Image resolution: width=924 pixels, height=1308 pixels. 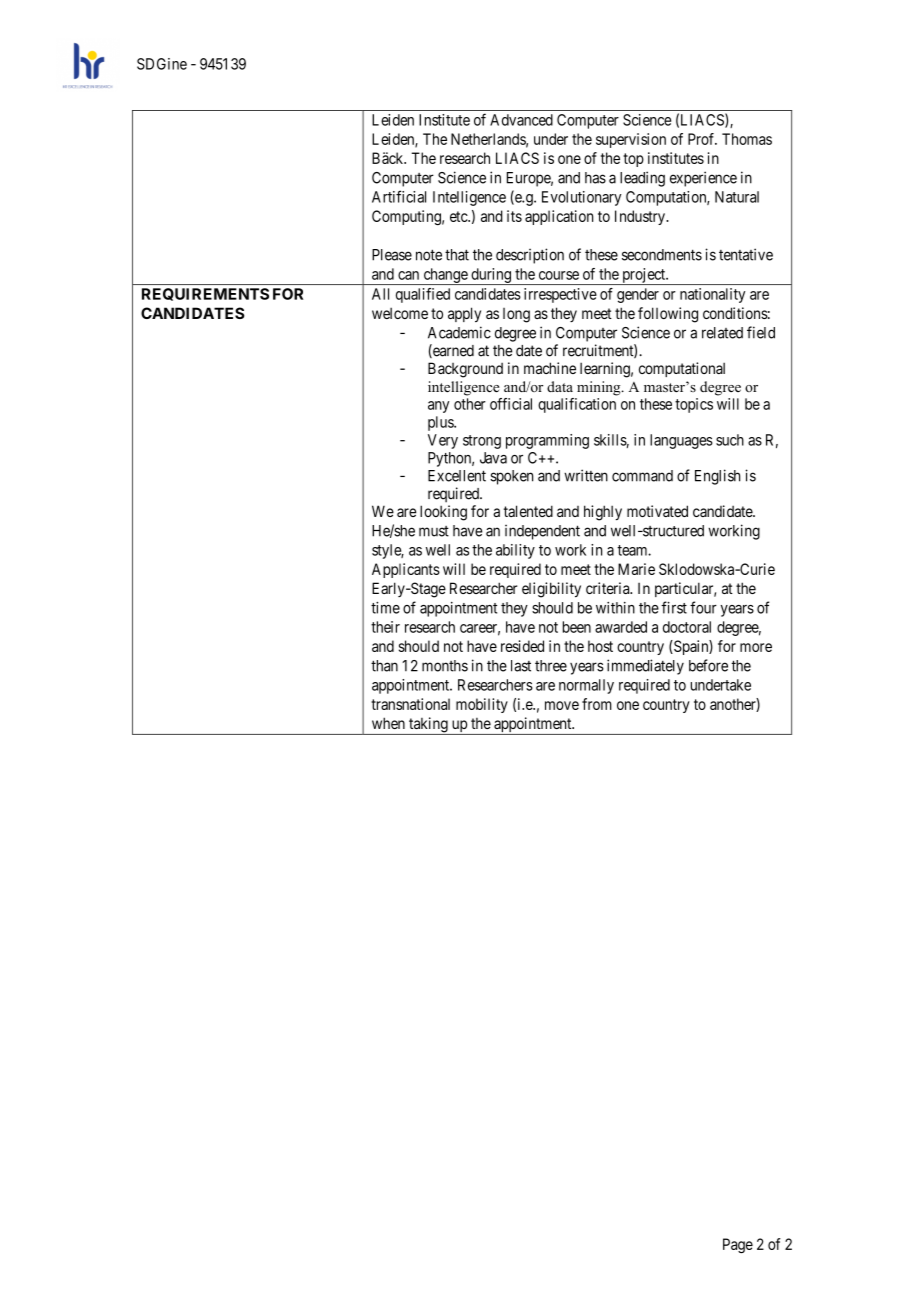 What do you see at coordinates (399, 196) in the page?
I see `Artificial` at bounding box center [399, 196].
